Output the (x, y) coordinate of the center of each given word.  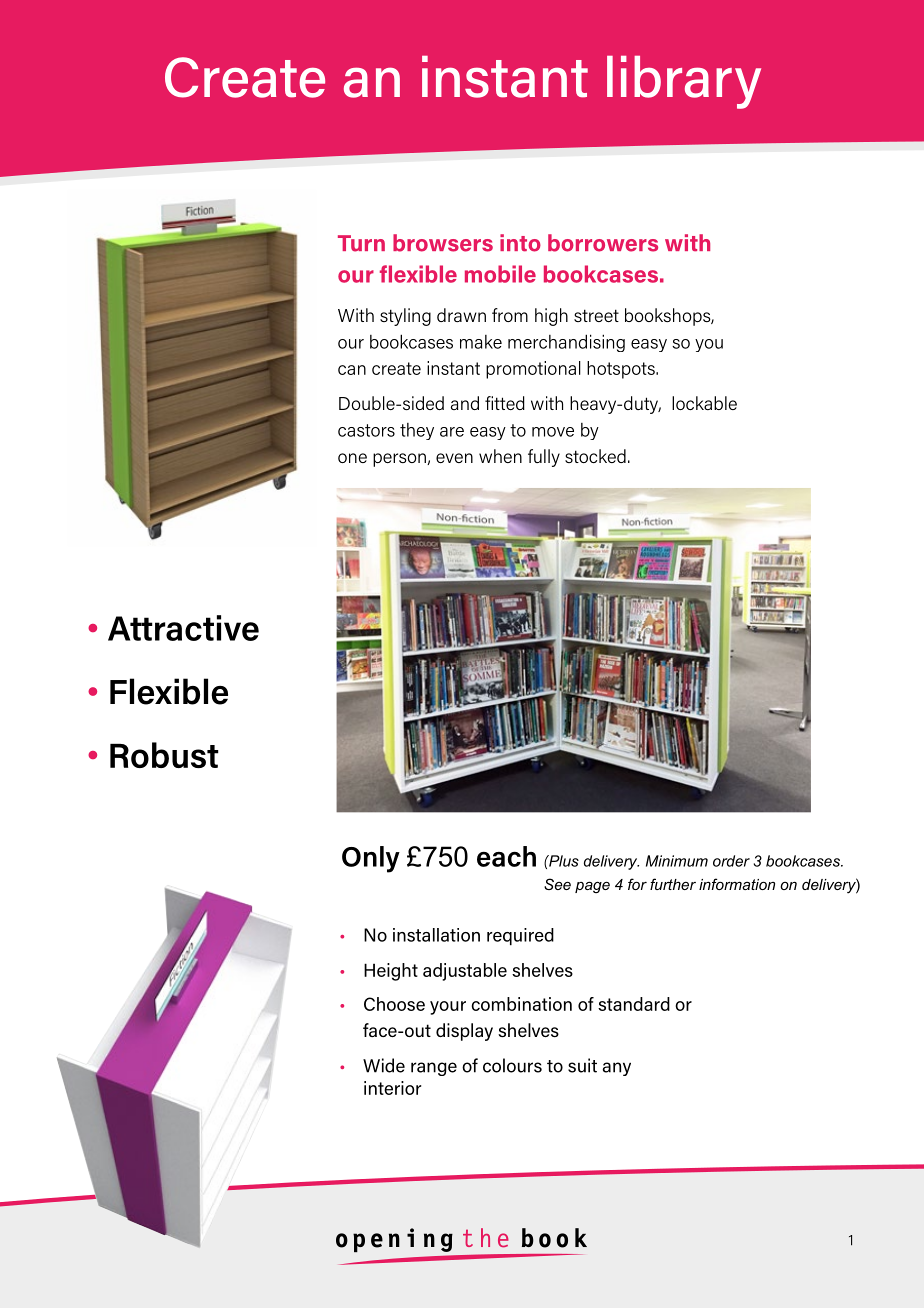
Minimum (677, 861)
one (352, 458)
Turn (361, 243)
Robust (164, 755)
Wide (384, 1065)
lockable (704, 403)
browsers (443, 243)
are (452, 432)
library (684, 82)
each (506, 856)
